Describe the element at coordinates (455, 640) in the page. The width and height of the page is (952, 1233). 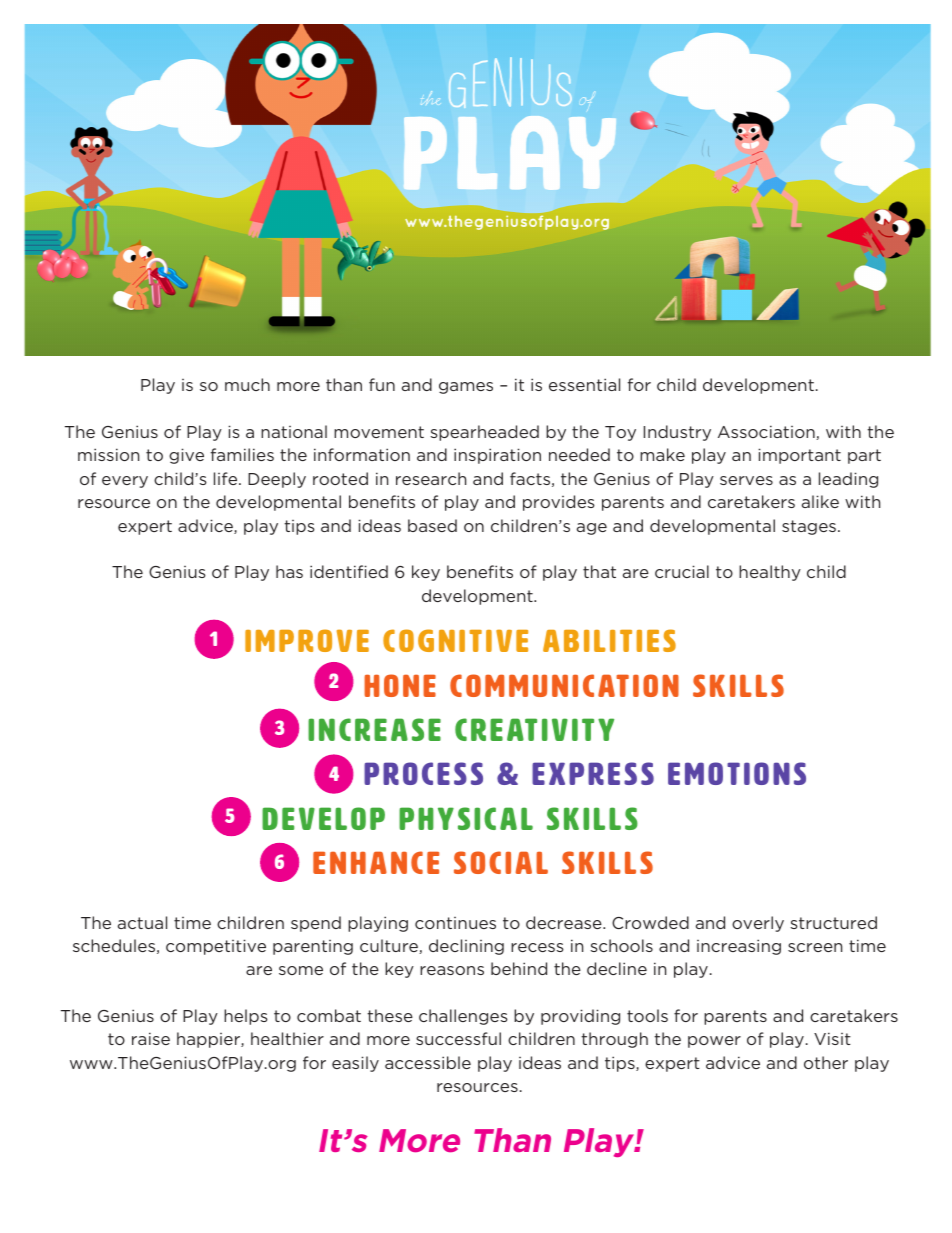
I see `Cognitive` at that location.
